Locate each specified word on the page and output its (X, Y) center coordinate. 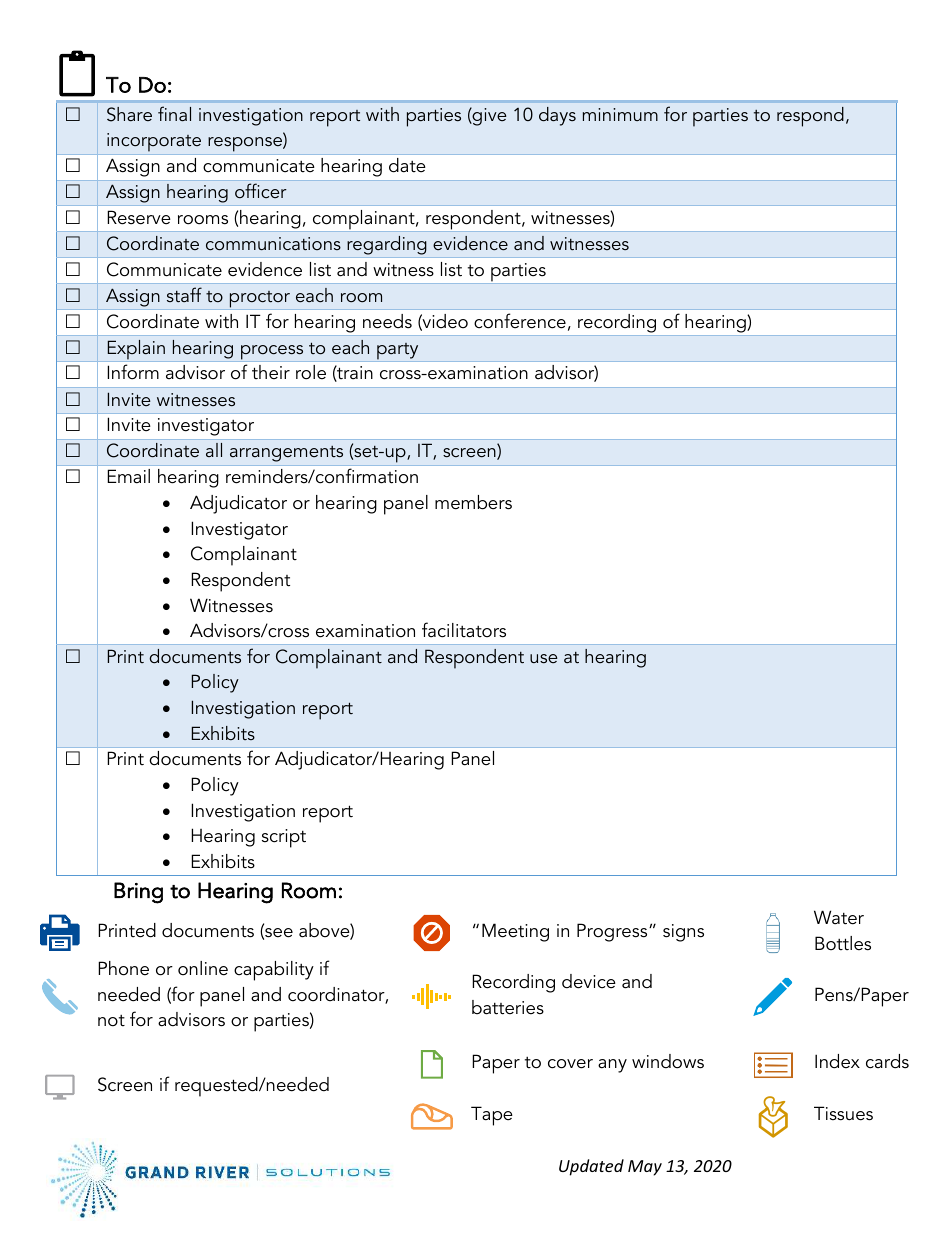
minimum (620, 114)
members (473, 502)
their (271, 372)
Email (128, 476)
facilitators (464, 630)
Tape (492, 1116)
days (557, 116)
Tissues (843, 1113)
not (111, 1021)
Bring (138, 893)
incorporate (154, 144)
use (544, 658)
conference (520, 321)
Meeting (515, 932)
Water (839, 917)
